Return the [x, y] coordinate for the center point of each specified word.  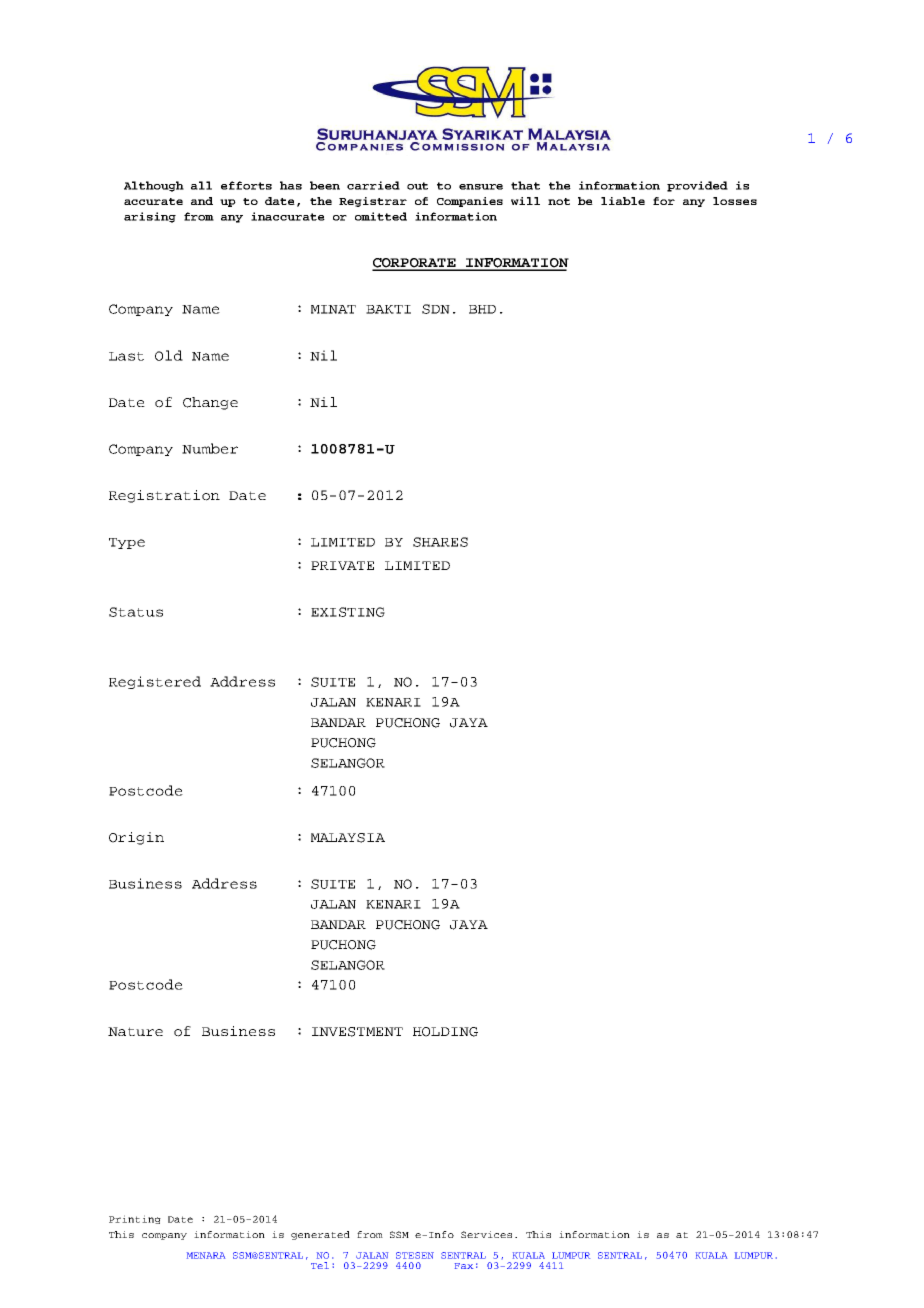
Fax [464, 1266]
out [417, 186]
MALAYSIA [348, 838]
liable [623, 201]
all [201, 185]
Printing [135, 1219]
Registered [155, 682]
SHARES [440, 542]
